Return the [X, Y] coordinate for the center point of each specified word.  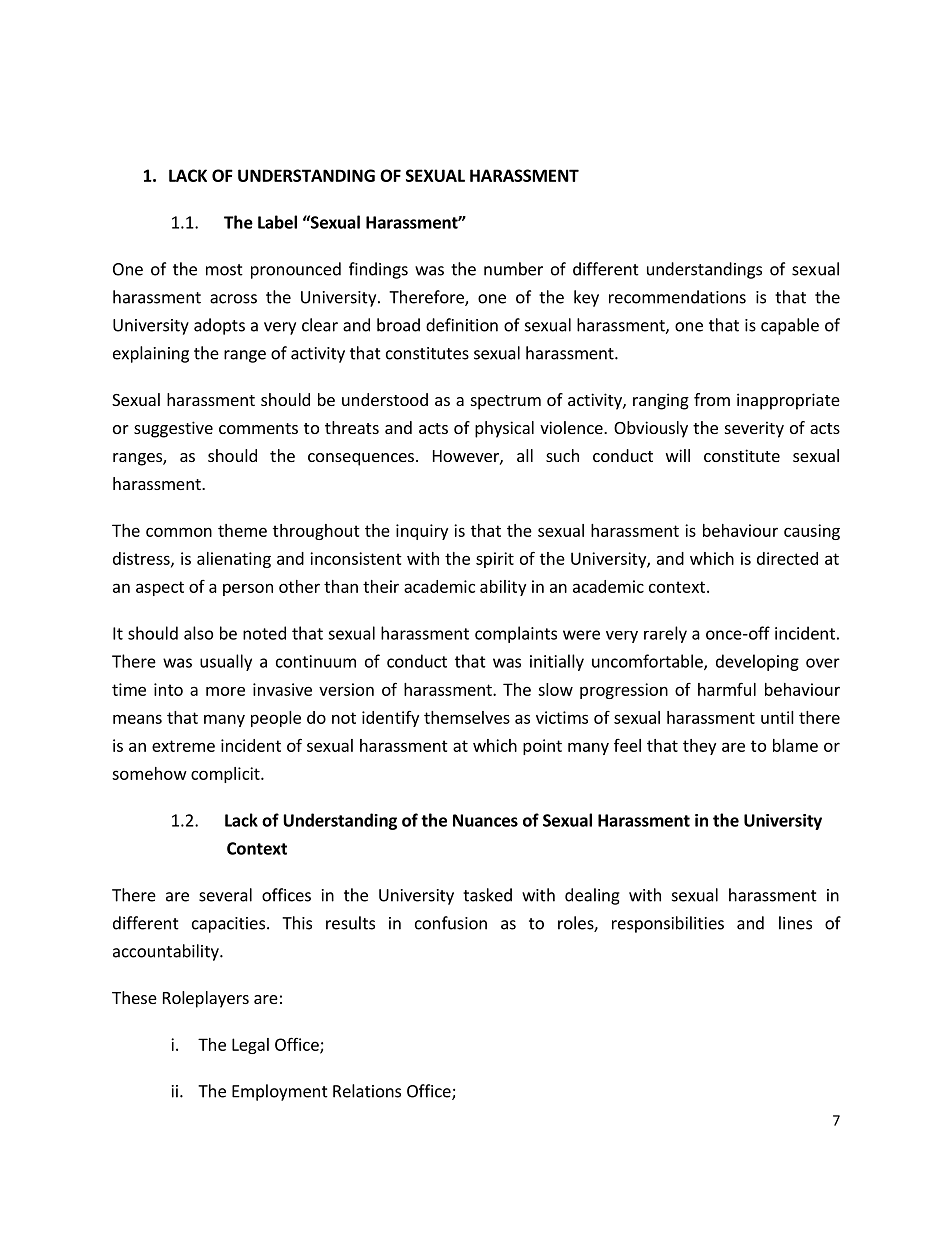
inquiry [422, 532]
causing [812, 532]
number [513, 269]
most [224, 270]
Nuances [485, 820]
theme [242, 530]
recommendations [677, 297]
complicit [226, 775]
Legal [250, 1046]
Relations [367, 1091]
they [699, 747]
